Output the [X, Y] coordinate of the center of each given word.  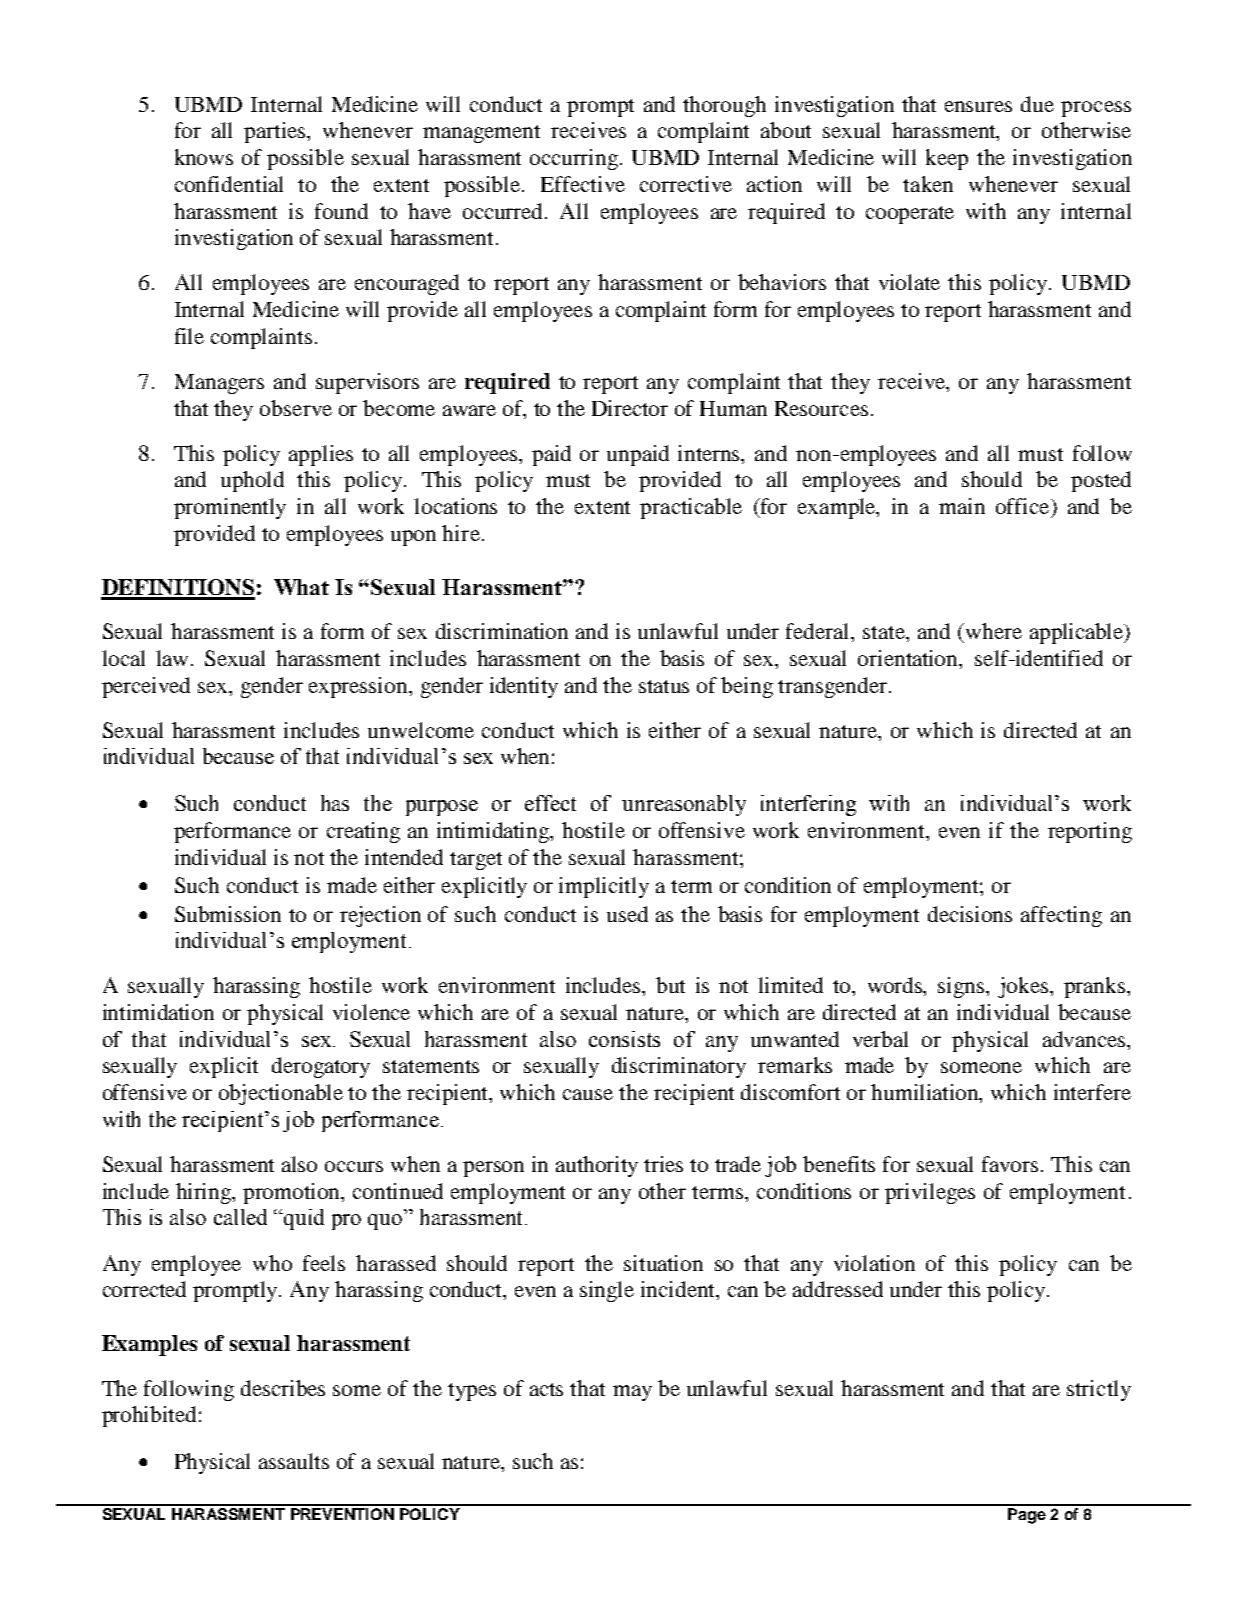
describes [283, 1388]
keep [947, 159]
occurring [574, 159]
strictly [1099, 1390]
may [632, 1393]
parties [276, 132]
